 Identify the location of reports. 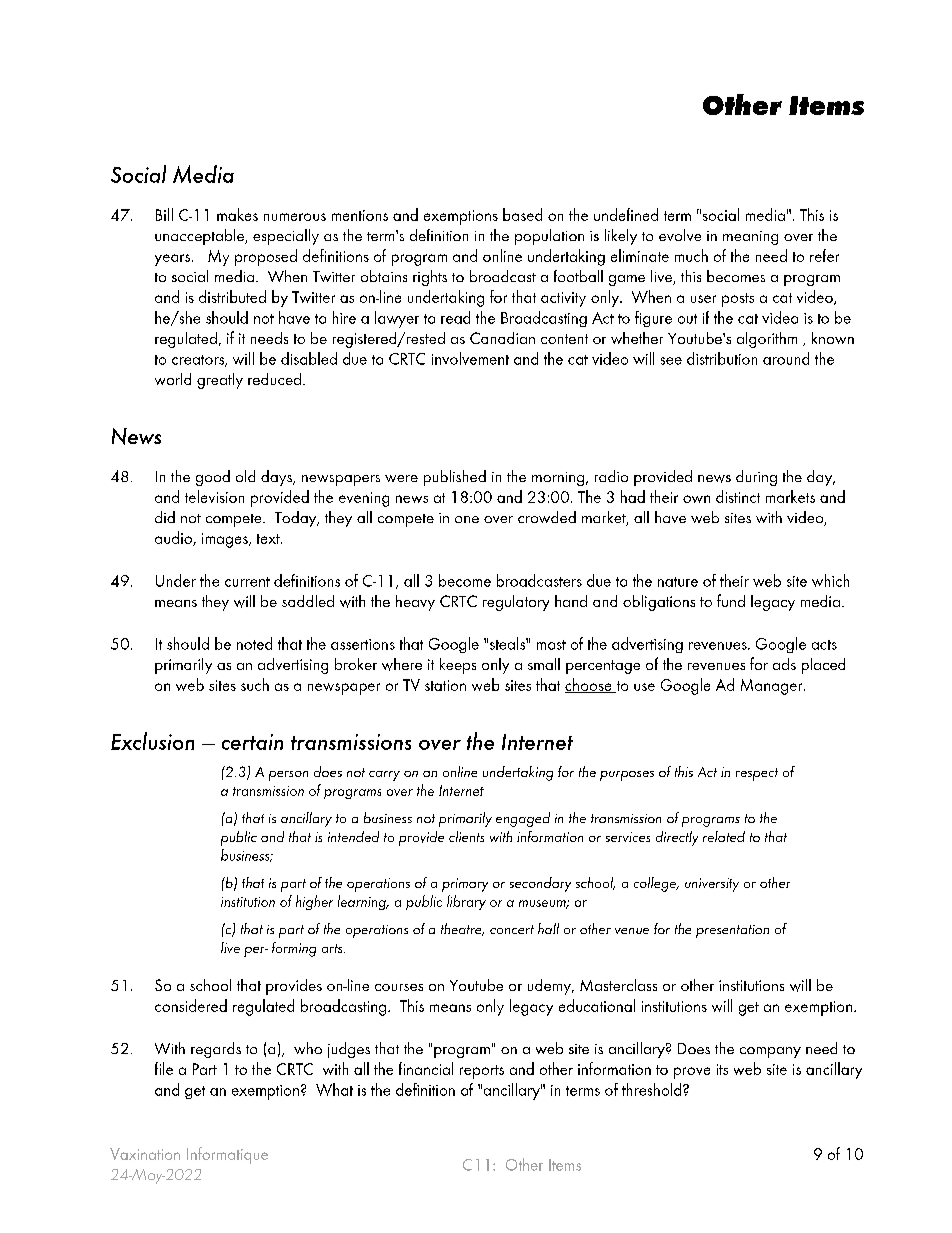
(482, 1072).
